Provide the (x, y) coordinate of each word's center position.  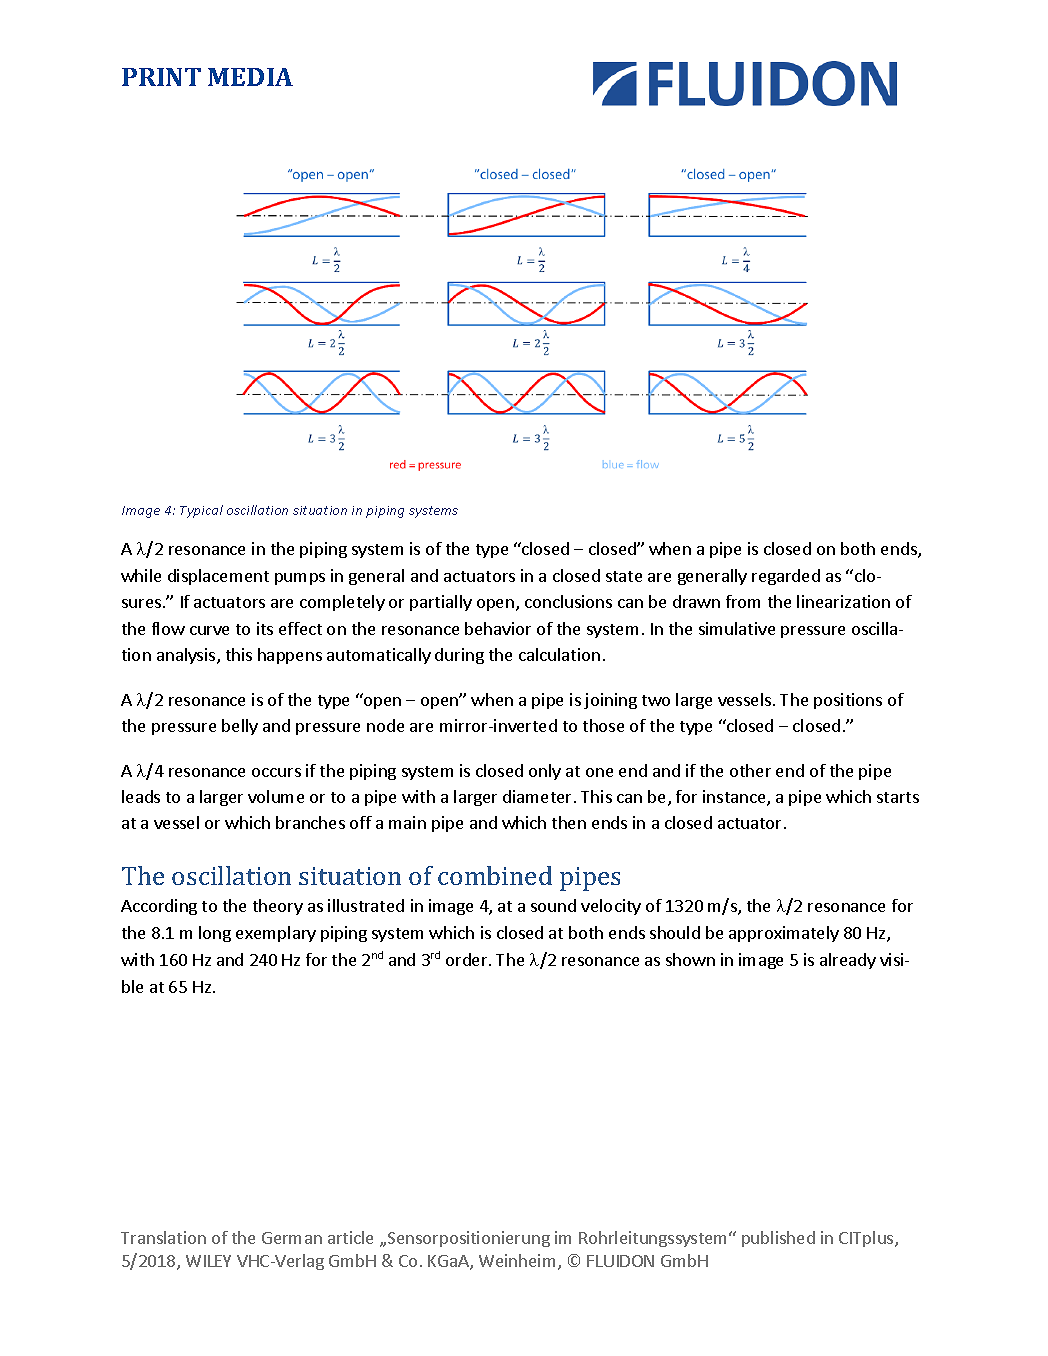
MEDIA (250, 77)
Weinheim (517, 1260)
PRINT (161, 77)
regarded (786, 577)
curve (209, 630)
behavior (498, 628)
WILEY (208, 1261)
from (743, 601)
